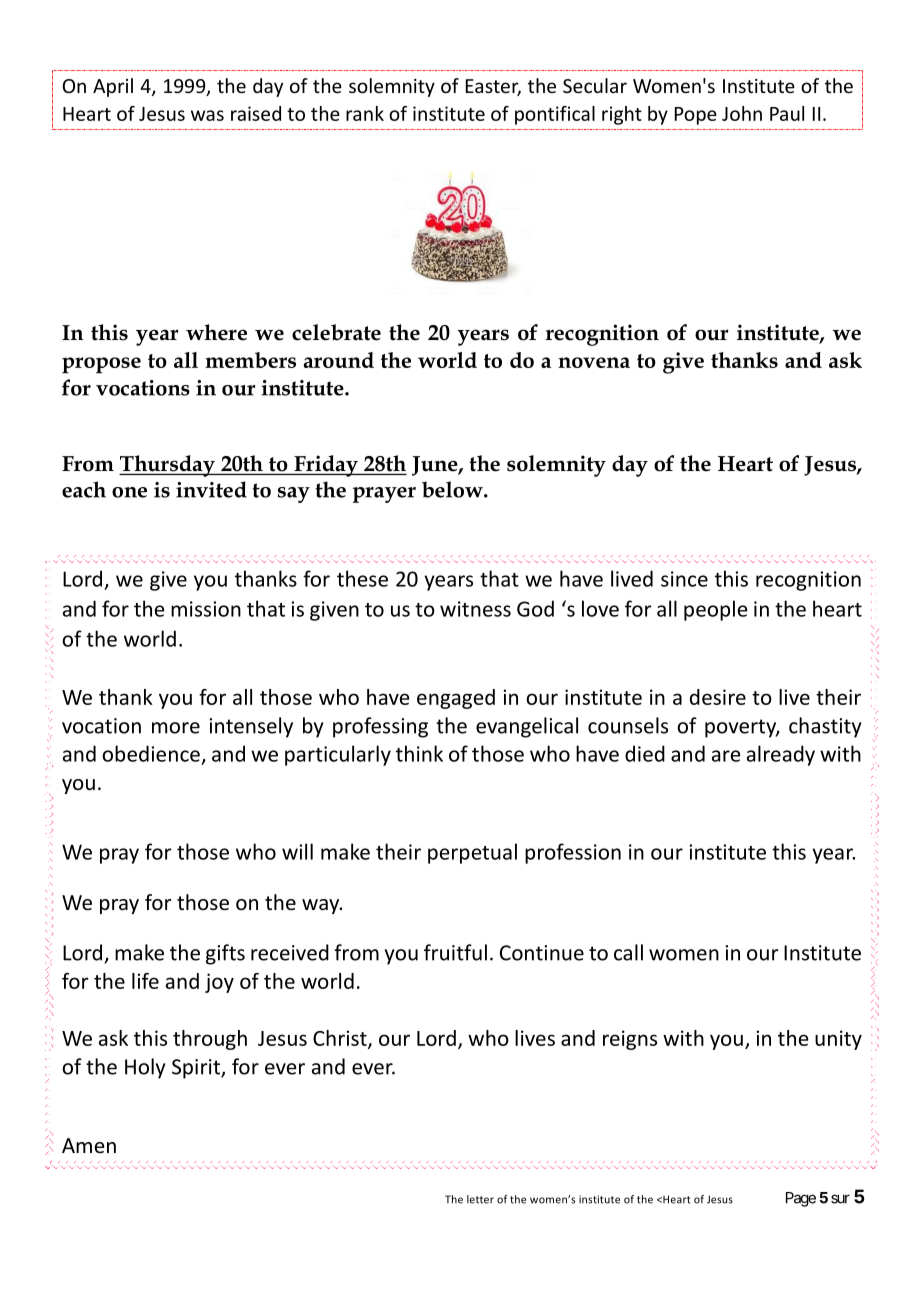  What do you see at coordinates (716, 610) in the document?
I see `people` at bounding box center [716, 610].
